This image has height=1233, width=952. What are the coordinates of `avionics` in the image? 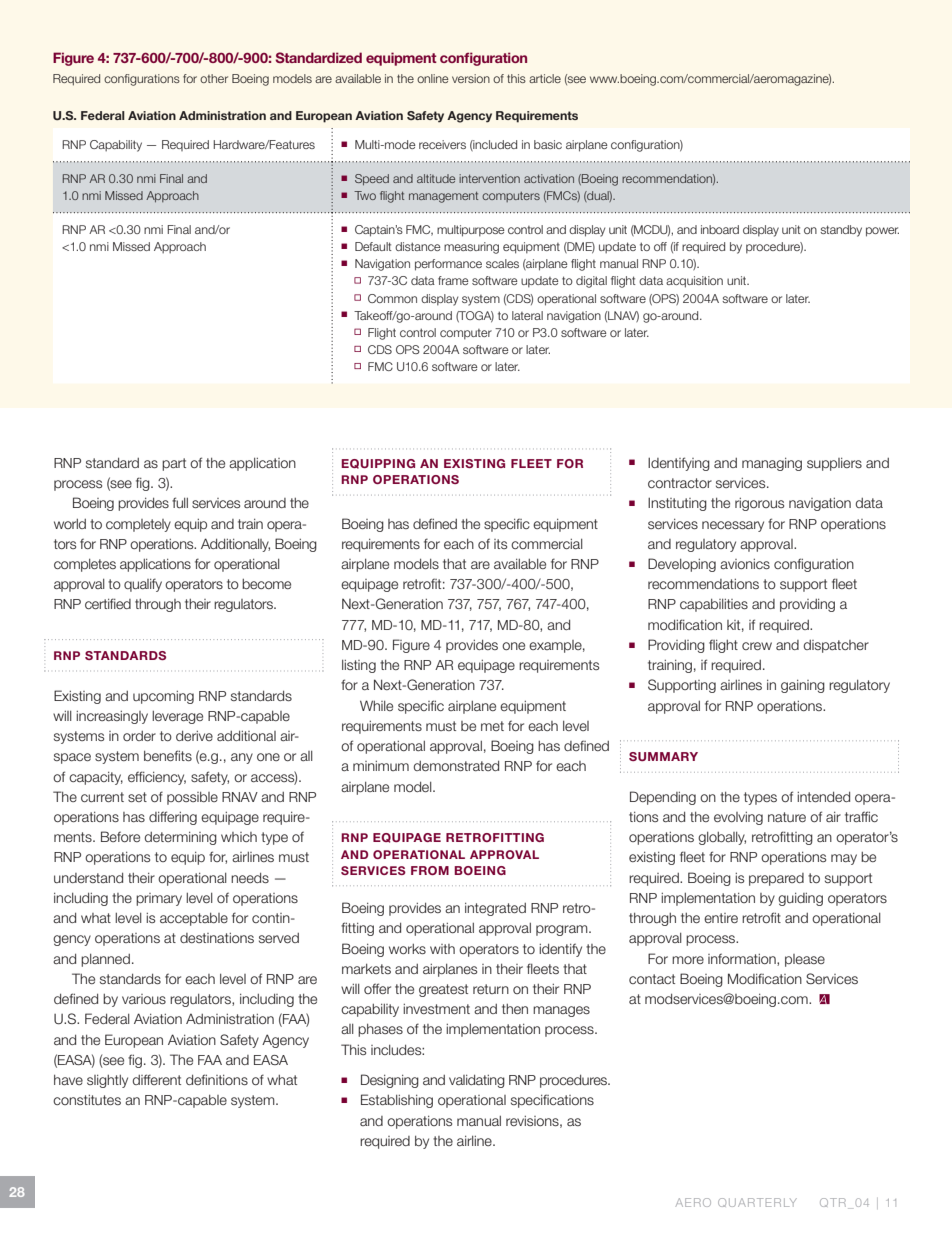 It's located at (745, 564).
